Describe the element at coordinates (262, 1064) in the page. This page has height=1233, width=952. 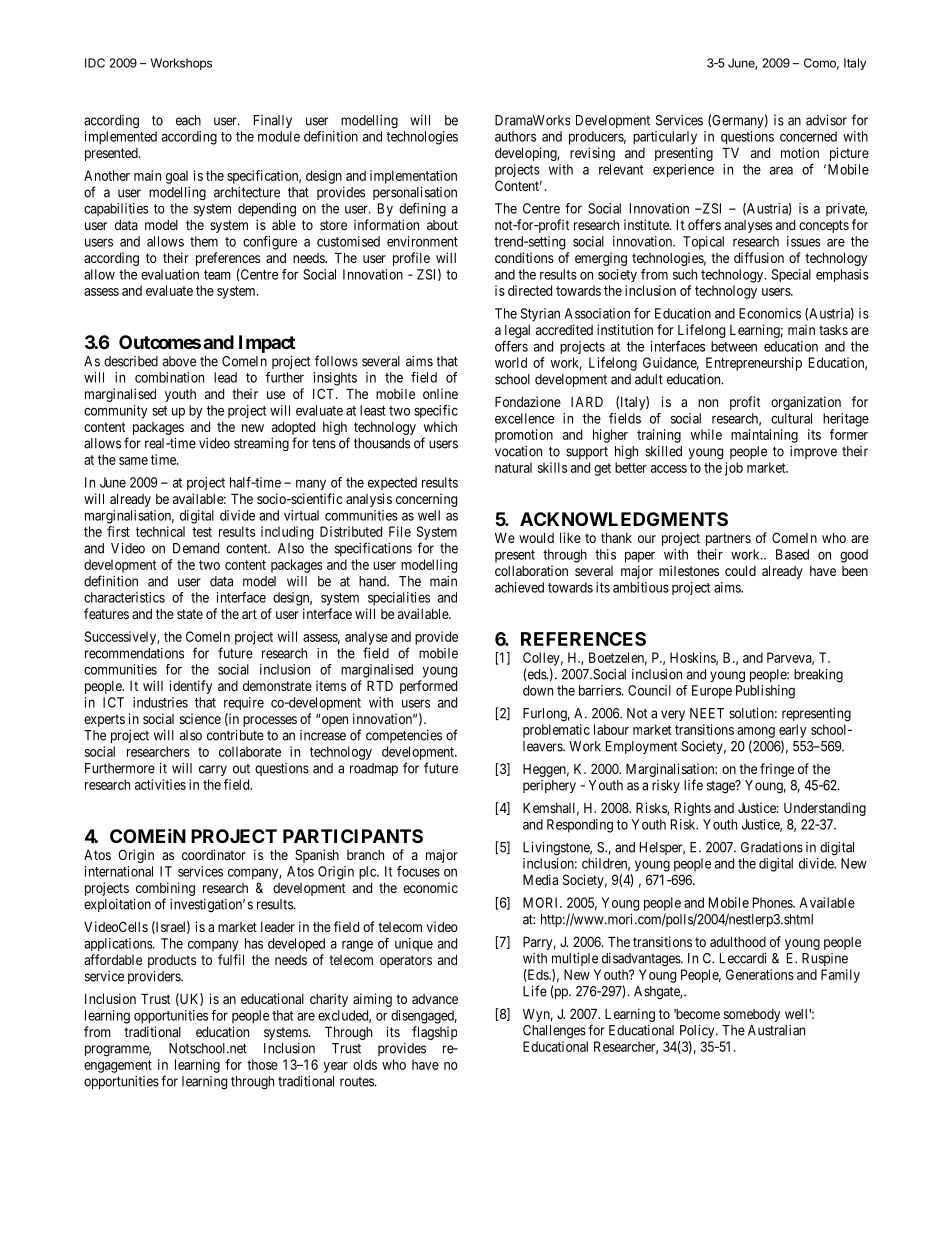
I see `those` at that location.
